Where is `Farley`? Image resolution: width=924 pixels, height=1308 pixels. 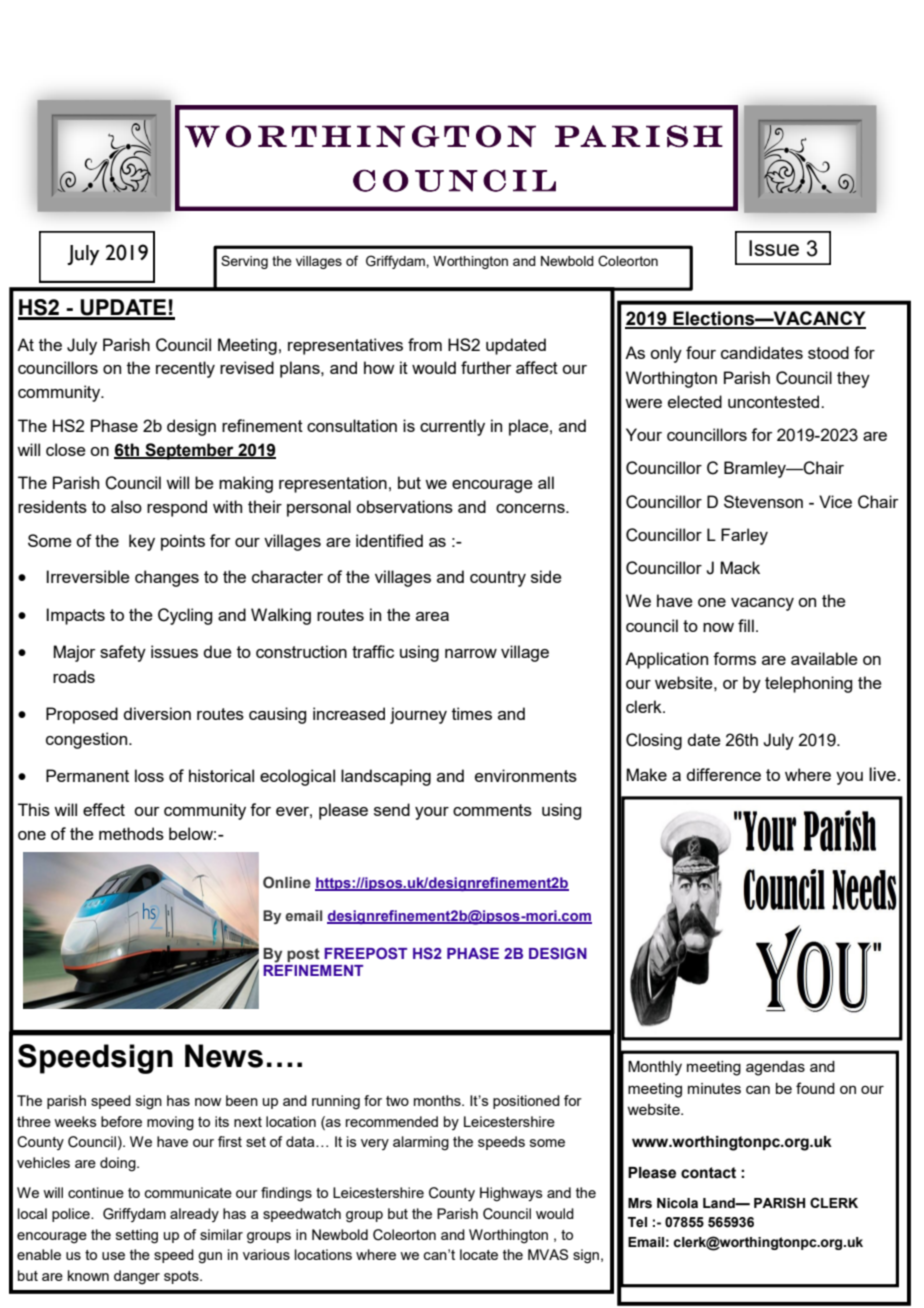 Farley is located at coordinates (744, 536).
